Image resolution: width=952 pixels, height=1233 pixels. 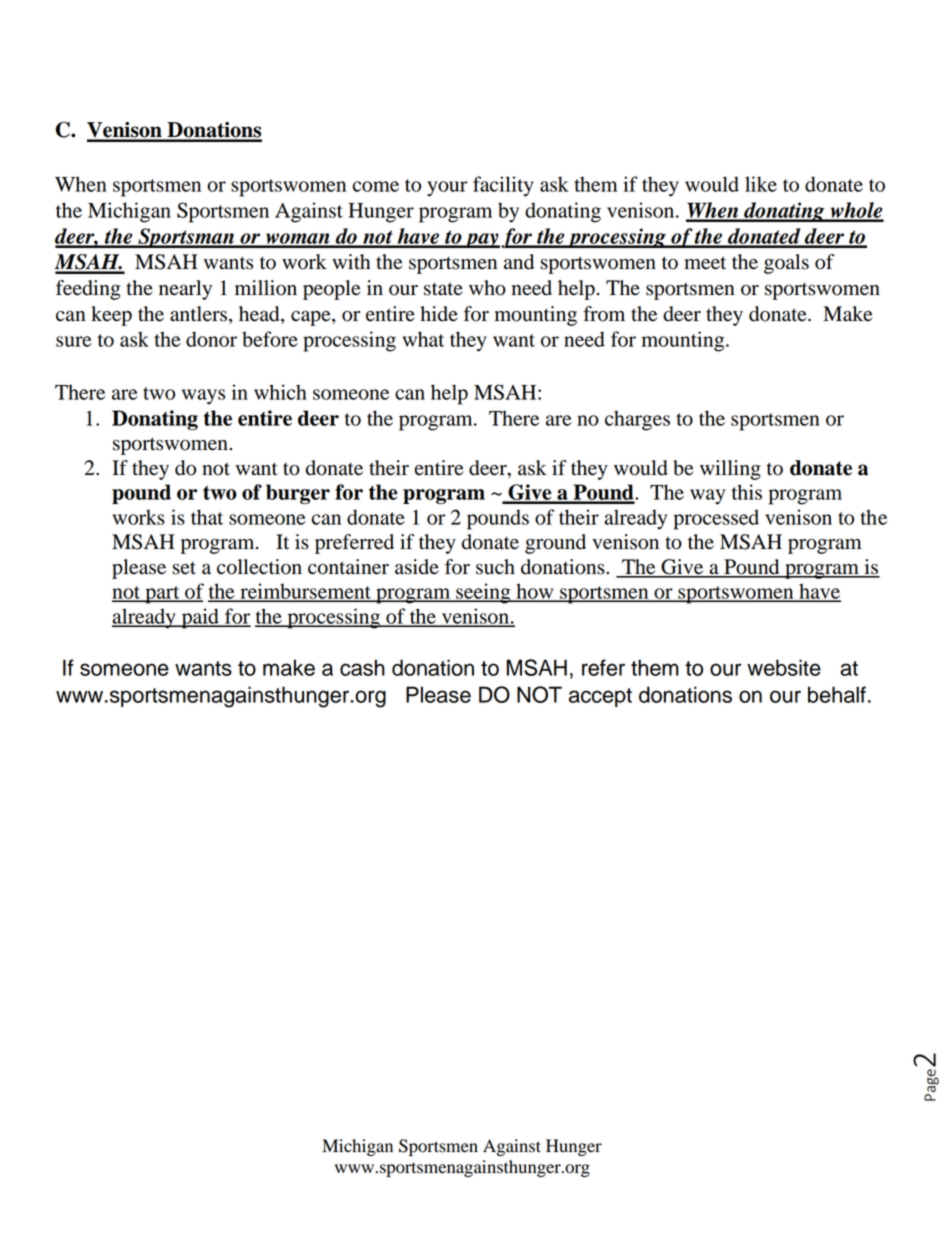 What do you see at coordinates (447, 189) in the screenshot?
I see `your` at bounding box center [447, 189].
